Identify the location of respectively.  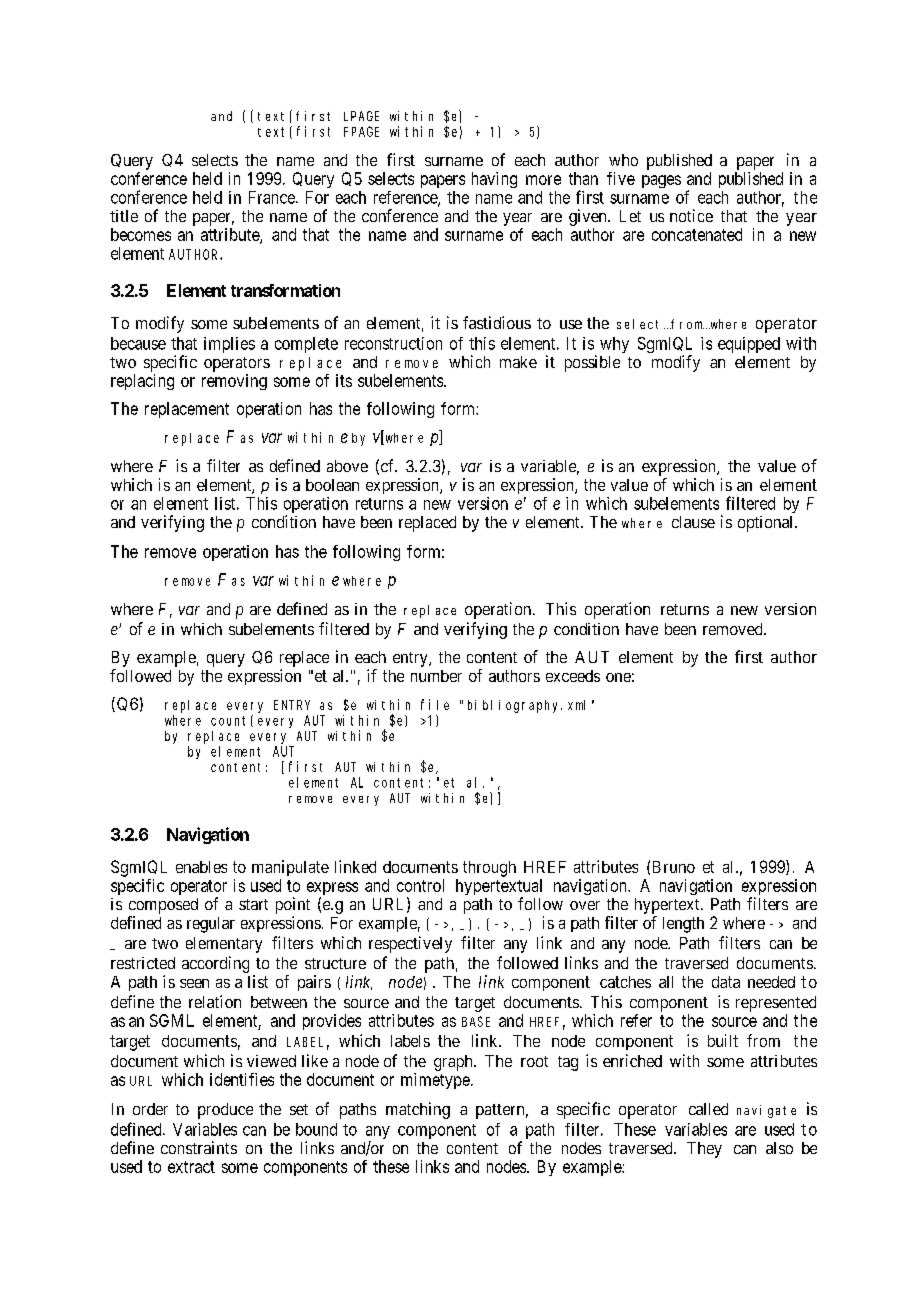
(410, 944).
